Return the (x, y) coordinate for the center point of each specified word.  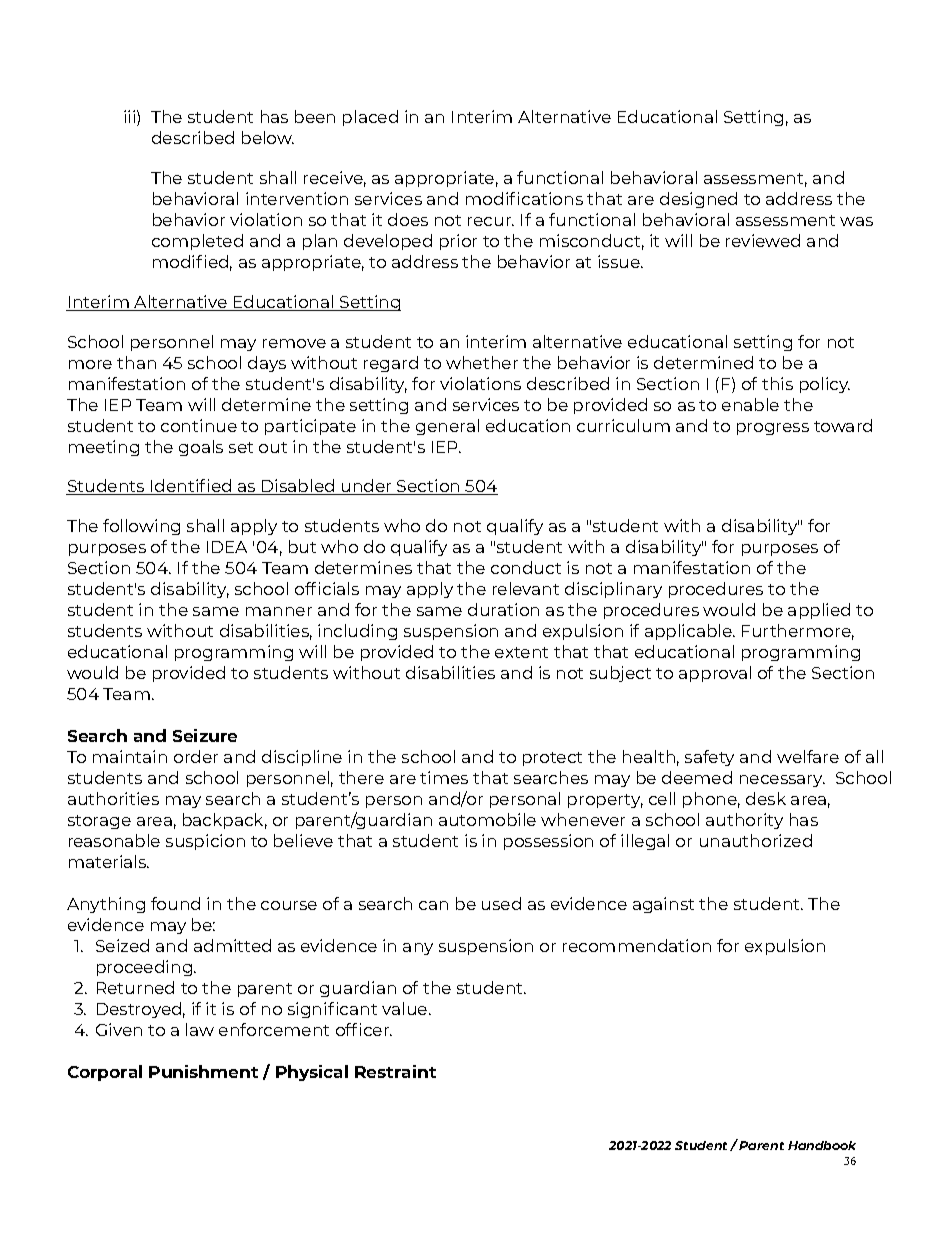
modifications (524, 198)
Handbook (822, 1145)
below (268, 137)
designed (698, 200)
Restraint (395, 1071)
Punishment (203, 1071)
